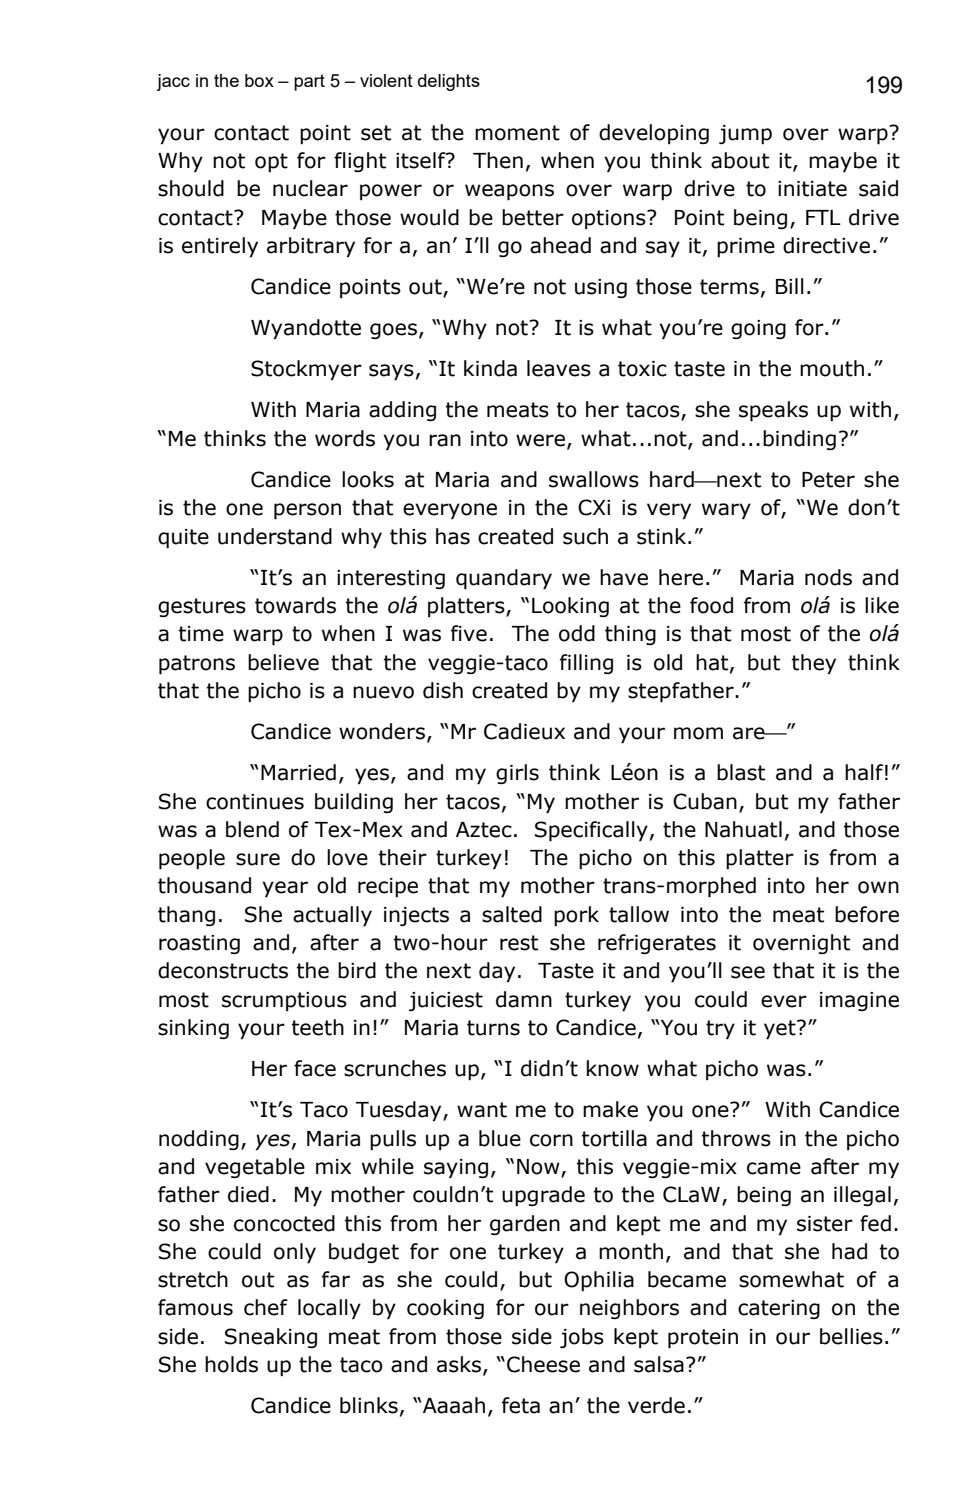 Image resolution: width=974 pixels, height=1485 pixels. Describe the element at coordinates (521, 1405) in the screenshot. I see `feta` at that location.
